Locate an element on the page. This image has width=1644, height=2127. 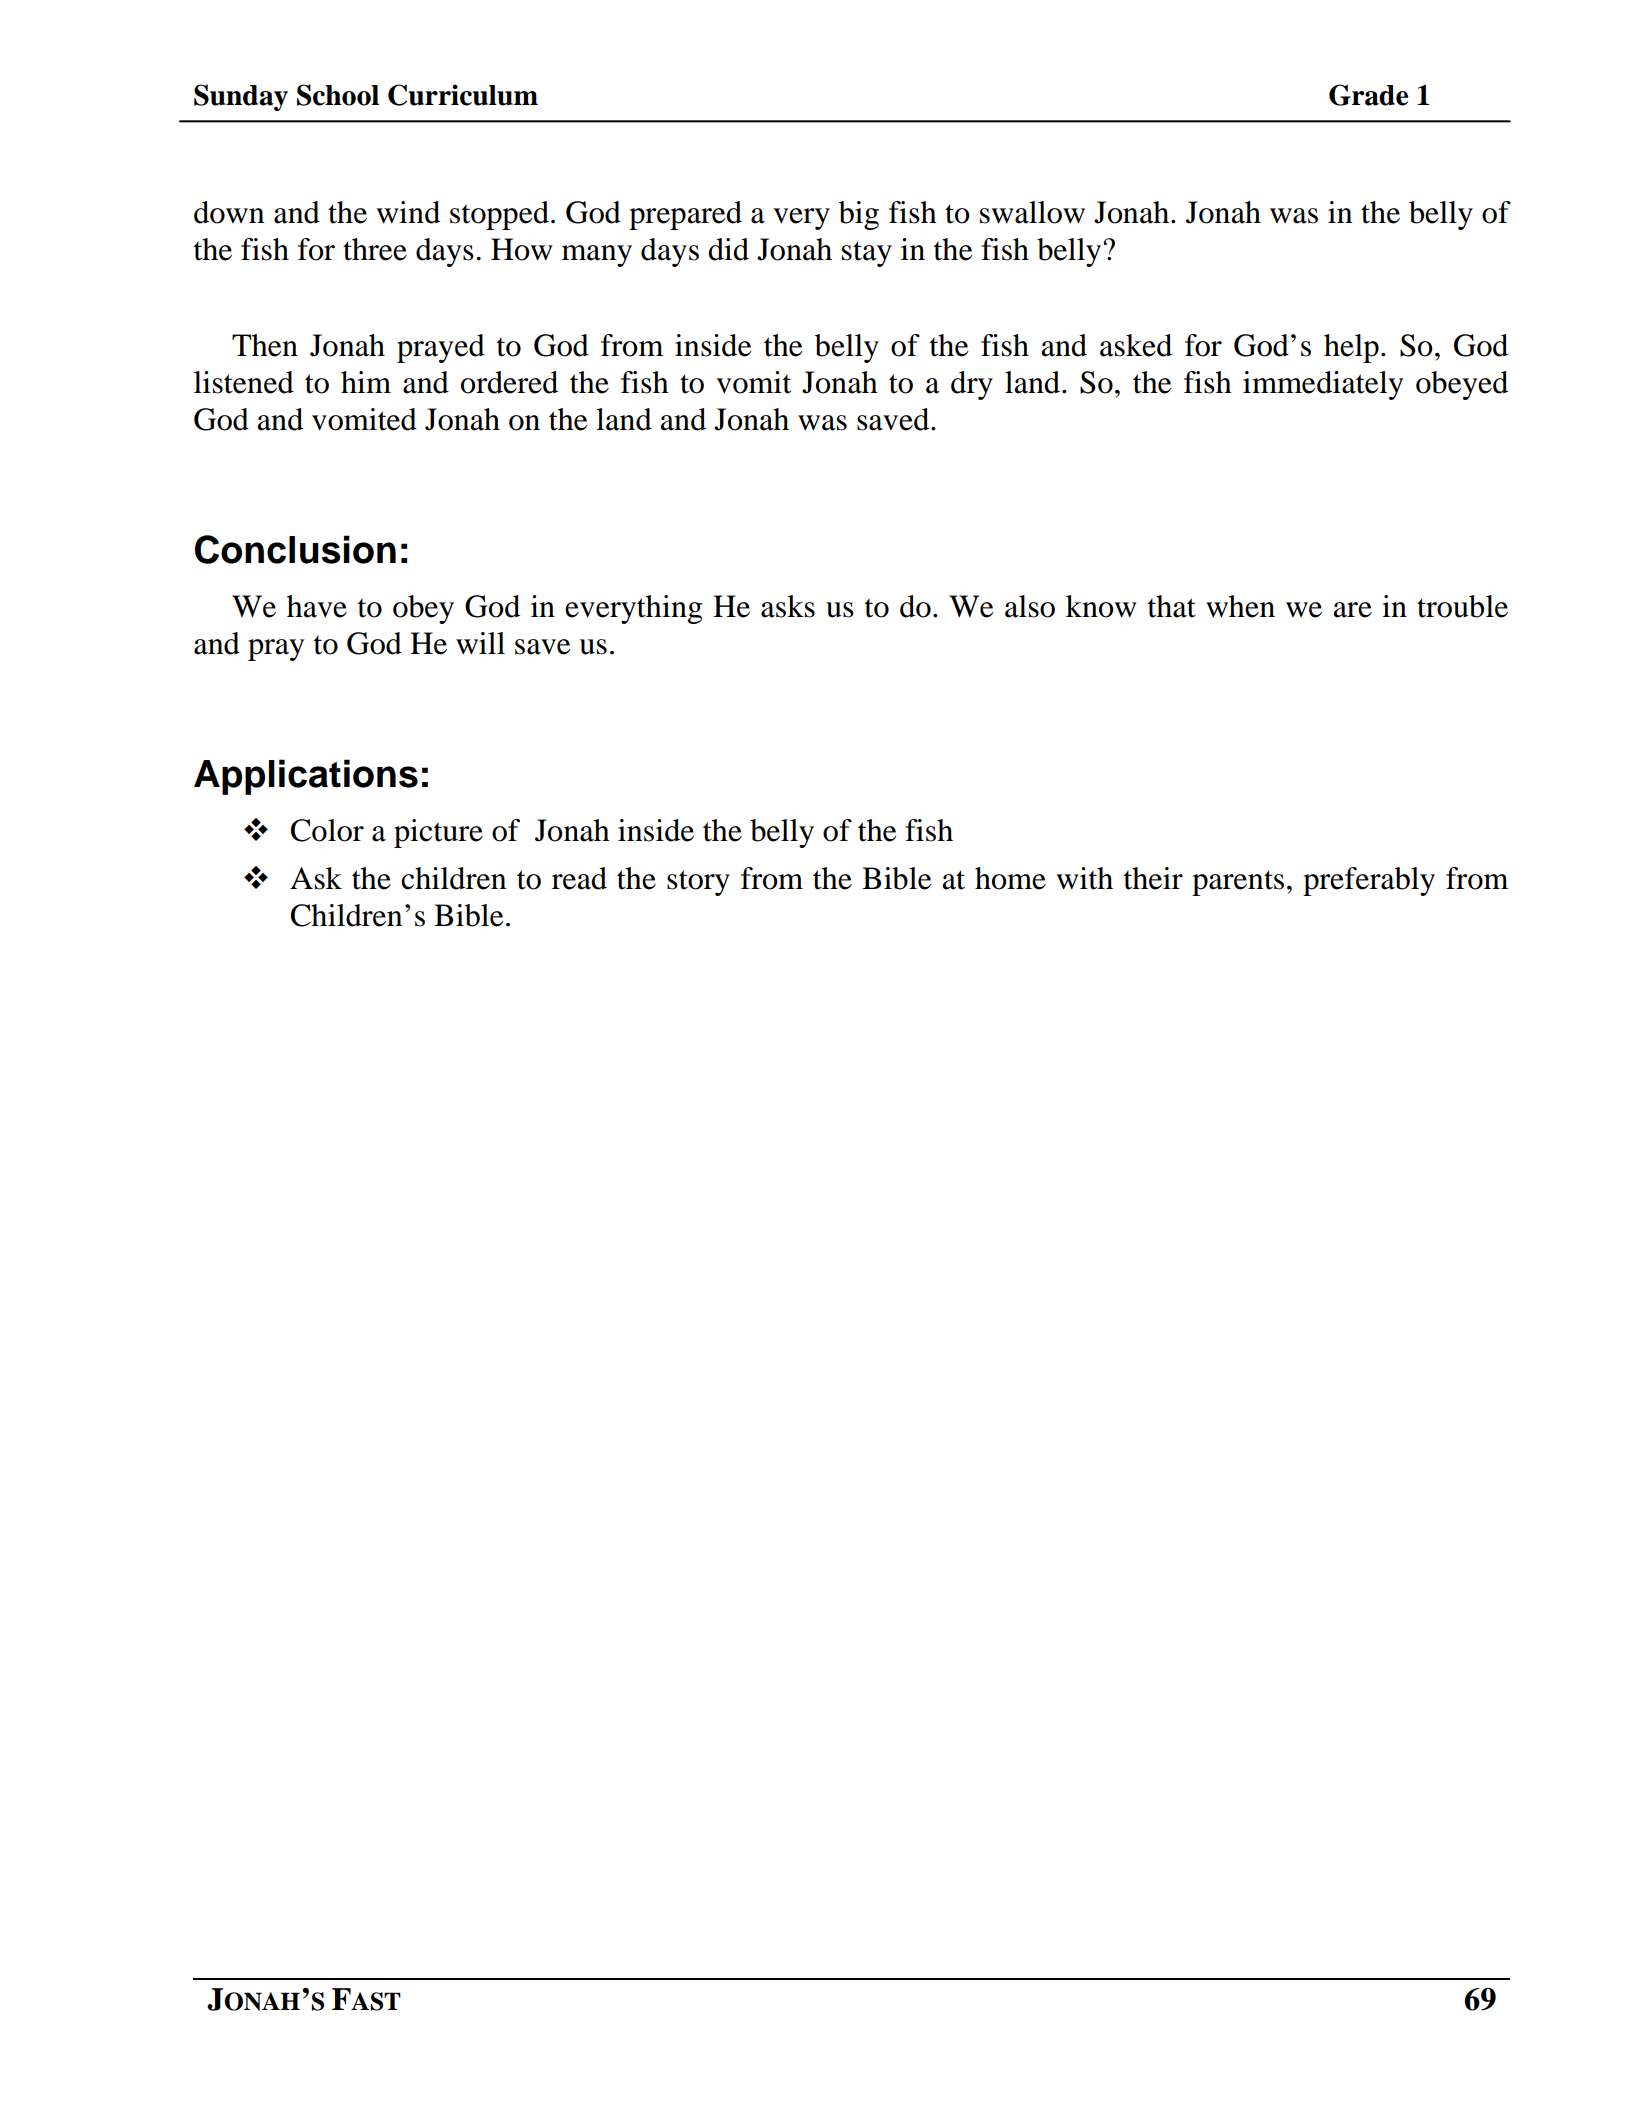
dry is located at coordinates (972, 385).
